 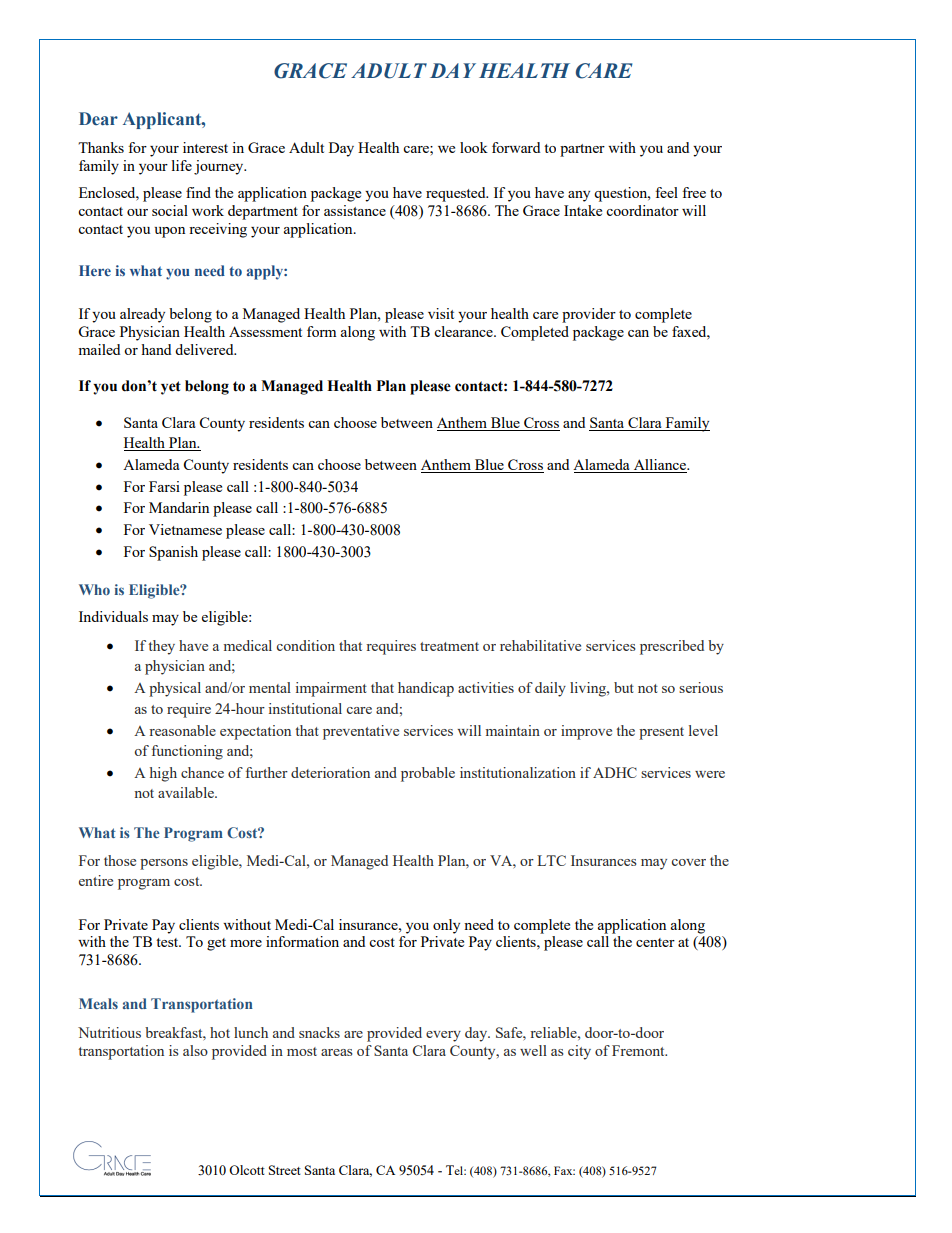 I want to click on treatment, so click(x=449, y=646).
